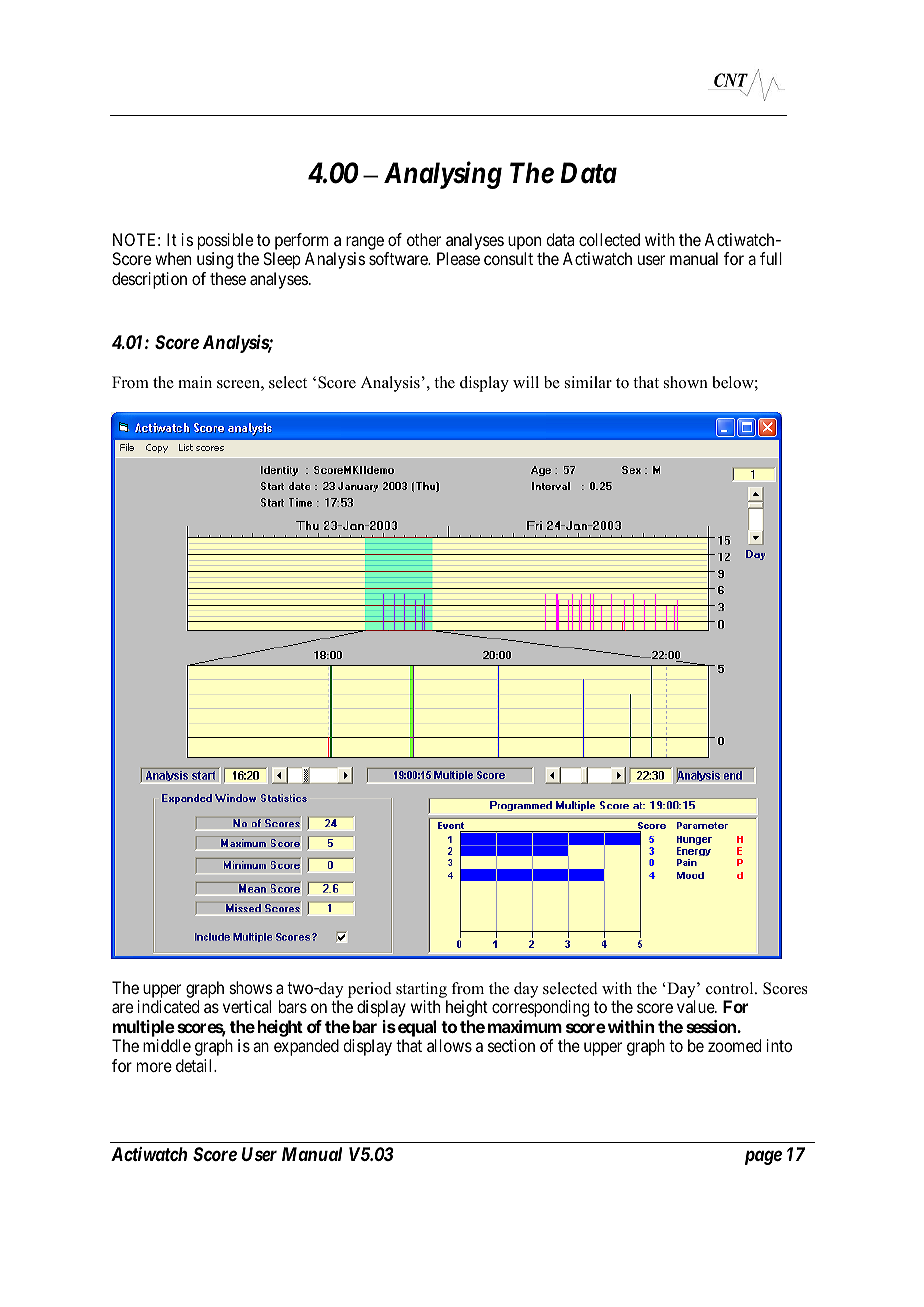  What do you see at coordinates (195, 1065) in the screenshot?
I see `detail` at bounding box center [195, 1065].
